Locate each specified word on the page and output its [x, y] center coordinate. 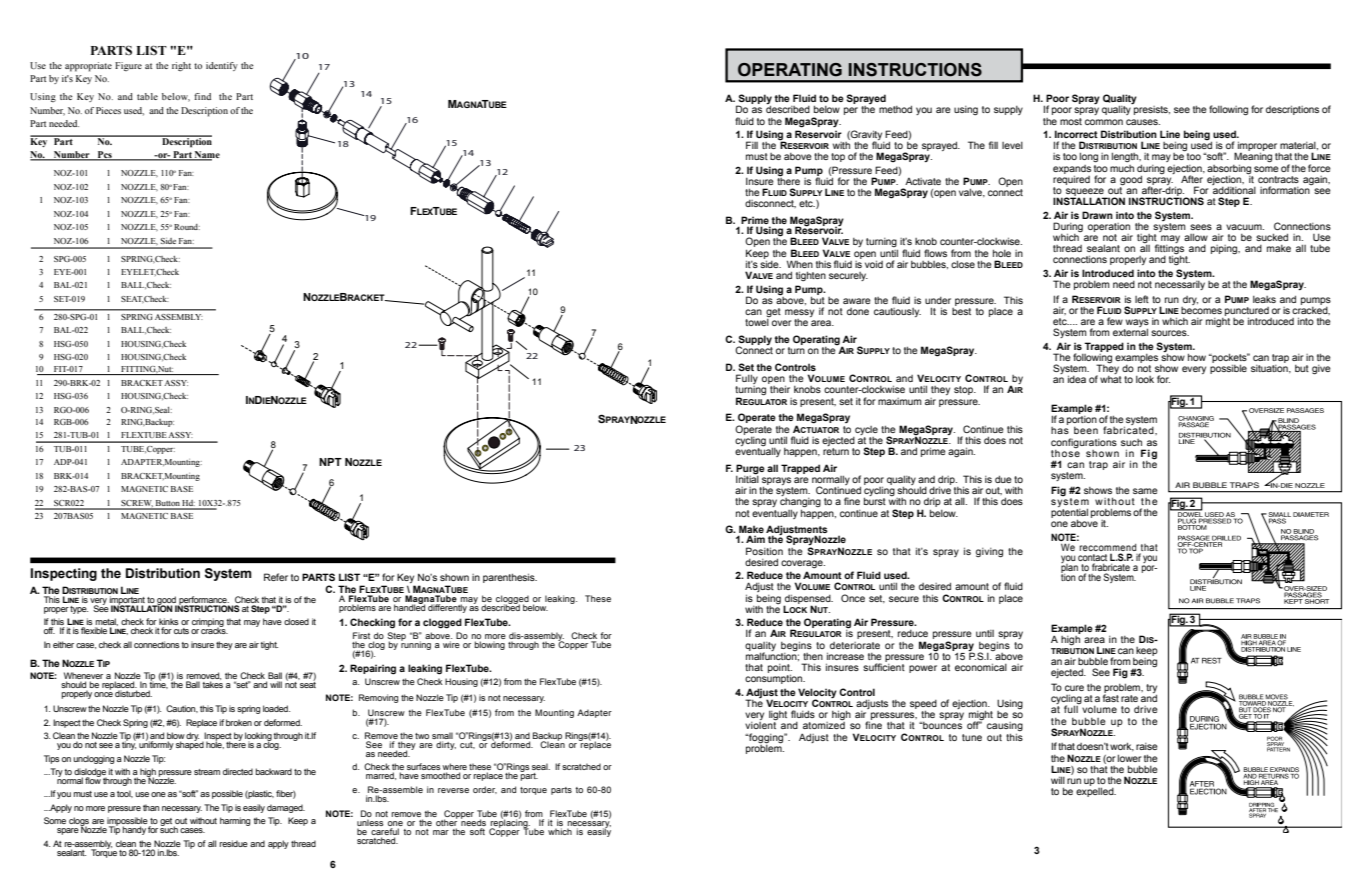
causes [1143, 122]
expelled [1096, 791]
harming [235, 821]
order [485, 790]
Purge [750, 469]
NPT [330, 462]
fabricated [1129, 430]
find [202, 96]
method [895, 109]
